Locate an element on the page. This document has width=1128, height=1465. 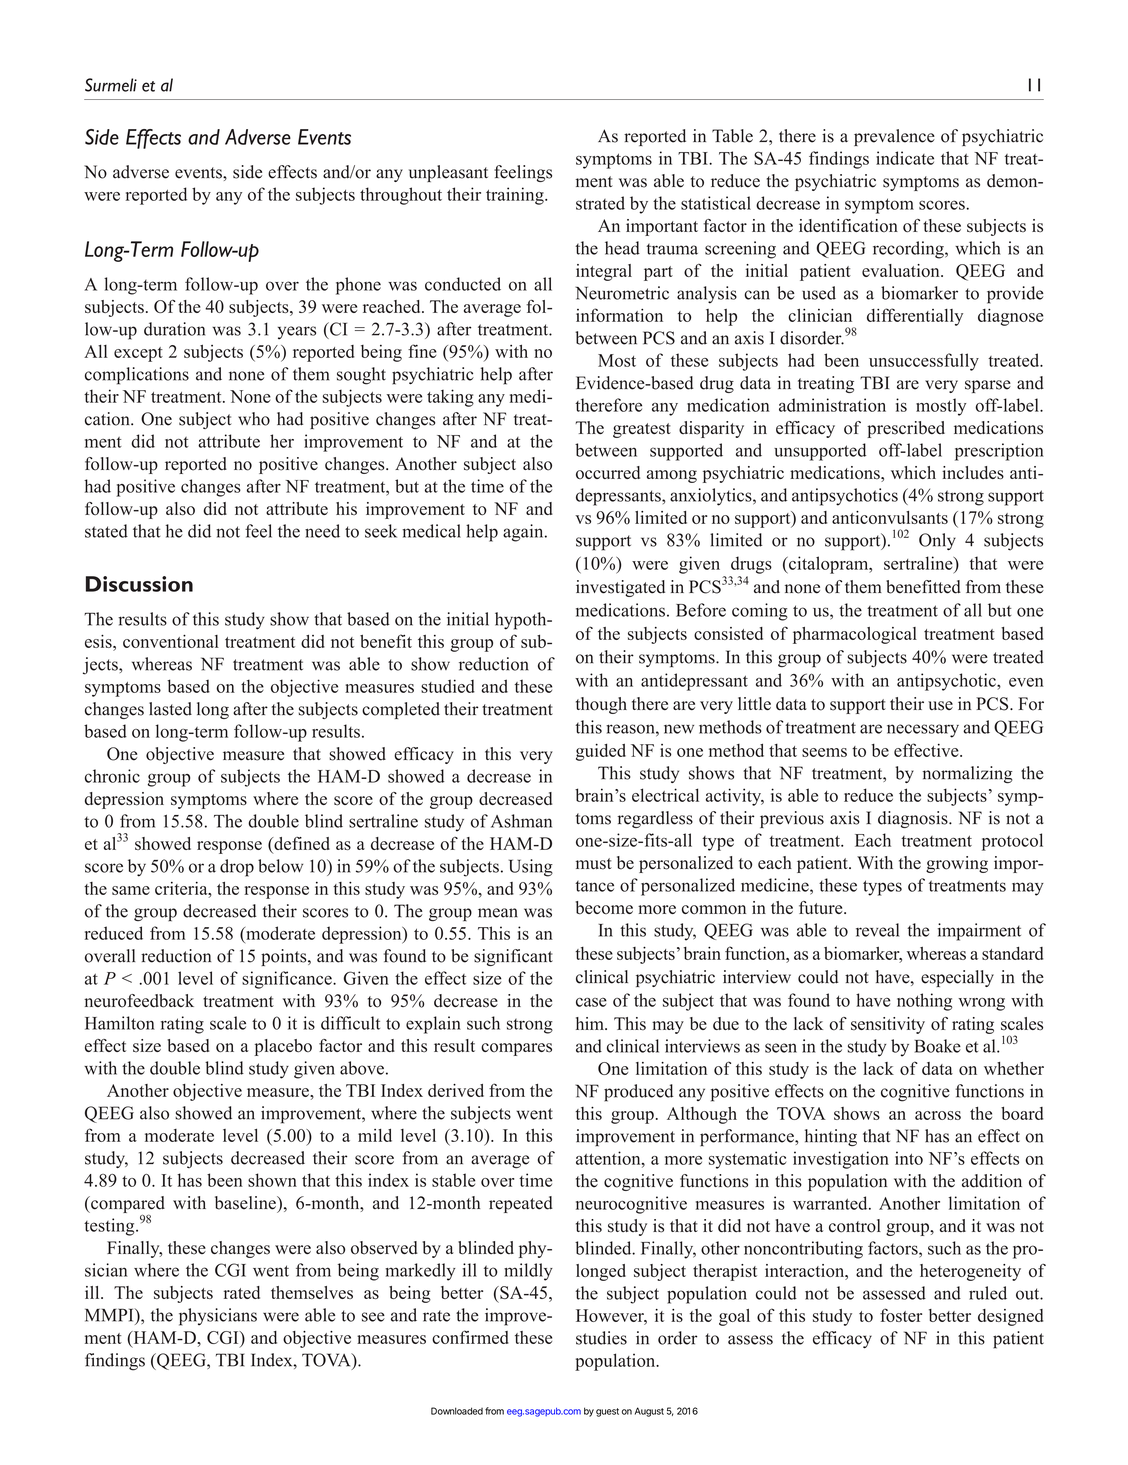
MMPI is located at coordinates (110, 1315).
